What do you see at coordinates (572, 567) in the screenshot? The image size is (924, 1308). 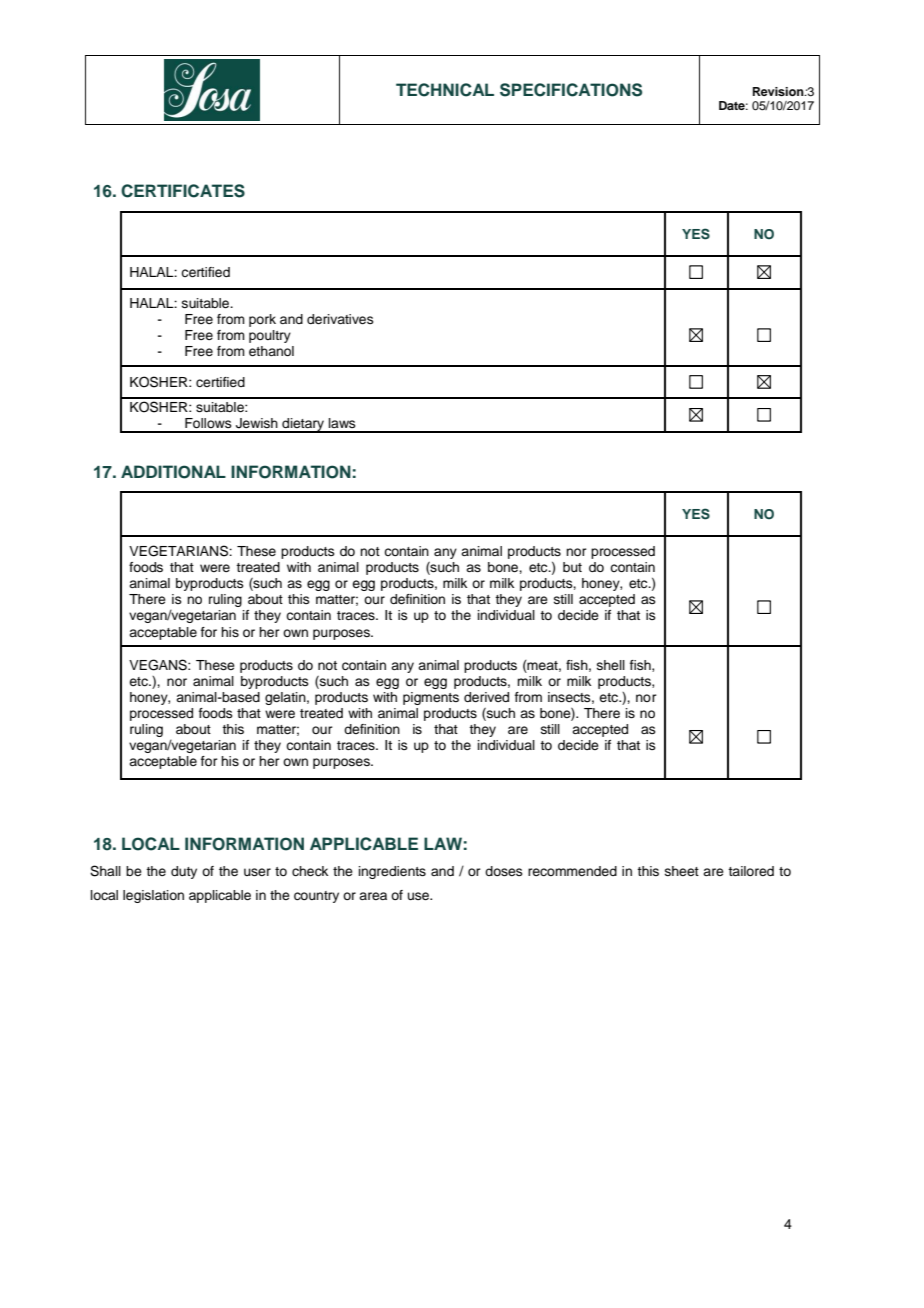 I see `but` at bounding box center [572, 567].
